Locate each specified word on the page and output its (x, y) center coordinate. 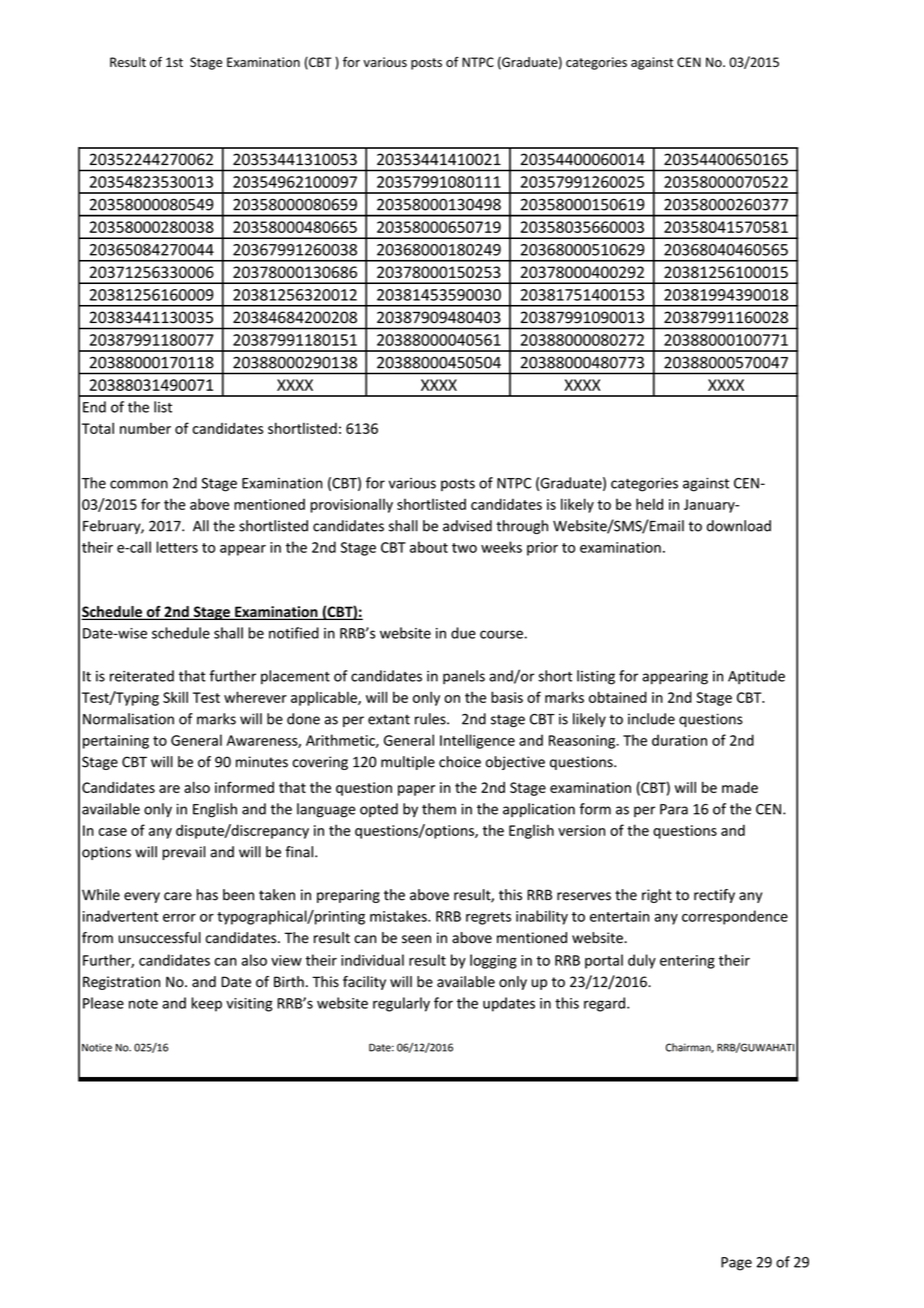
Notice (97, 1047)
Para (674, 809)
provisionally (352, 505)
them (439, 809)
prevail (183, 853)
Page (736, 1264)
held (649, 504)
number (145, 428)
